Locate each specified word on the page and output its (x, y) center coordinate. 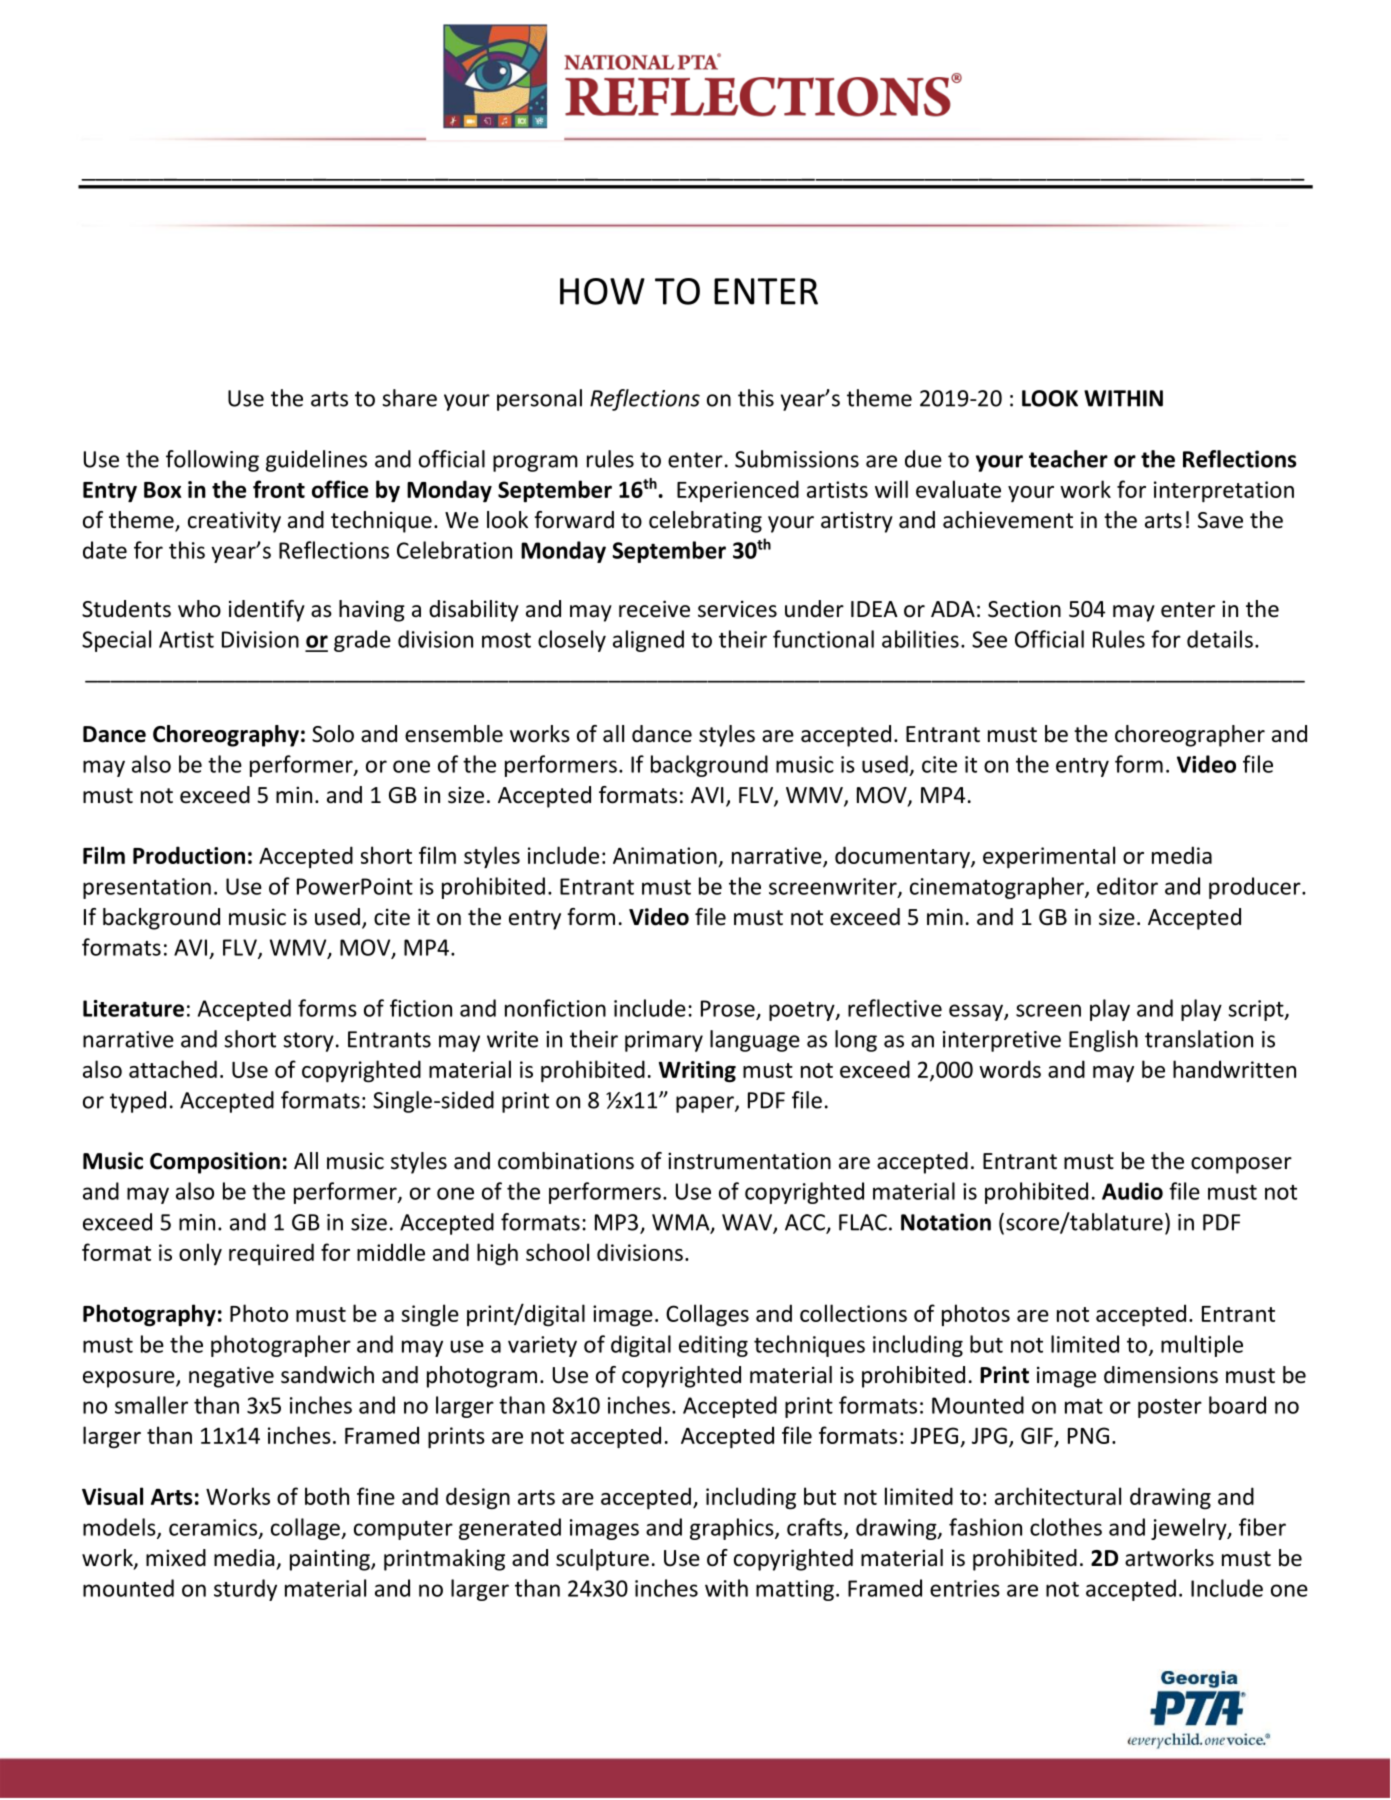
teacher (1068, 459)
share (409, 398)
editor (1127, 886)
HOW (602, 291)
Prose (728, 1008)
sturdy (245, 1590)
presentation (147, 888)
